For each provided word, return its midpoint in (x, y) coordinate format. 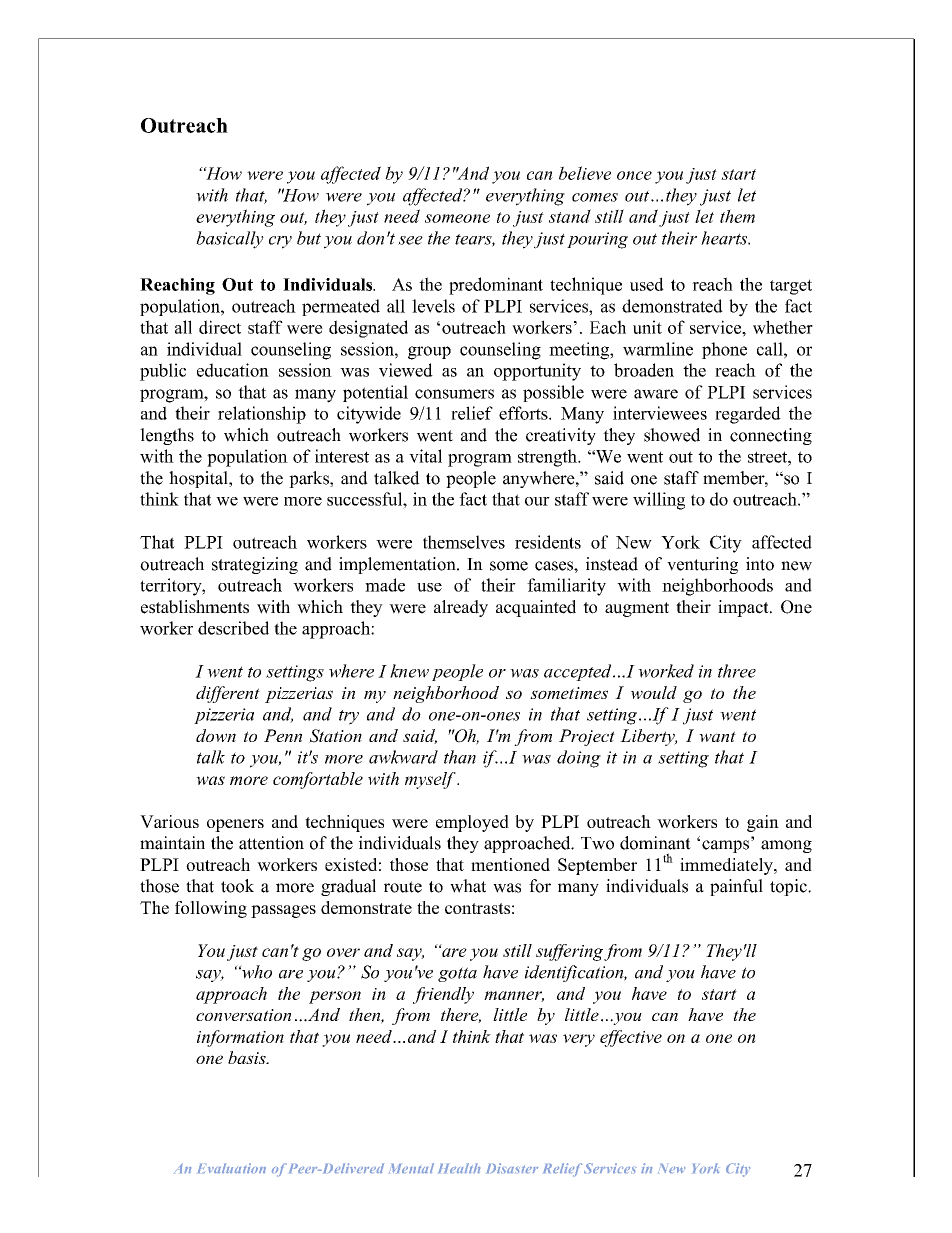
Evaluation (232, 1168)
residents (548, 542)
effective (631, 1038)
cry (280, 242)
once (634, 175)
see (410, 240)
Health (459, 1168)
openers (235, 825)
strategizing (255, 565)
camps (725, 846)
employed (472, 823)
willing (659, 501)
